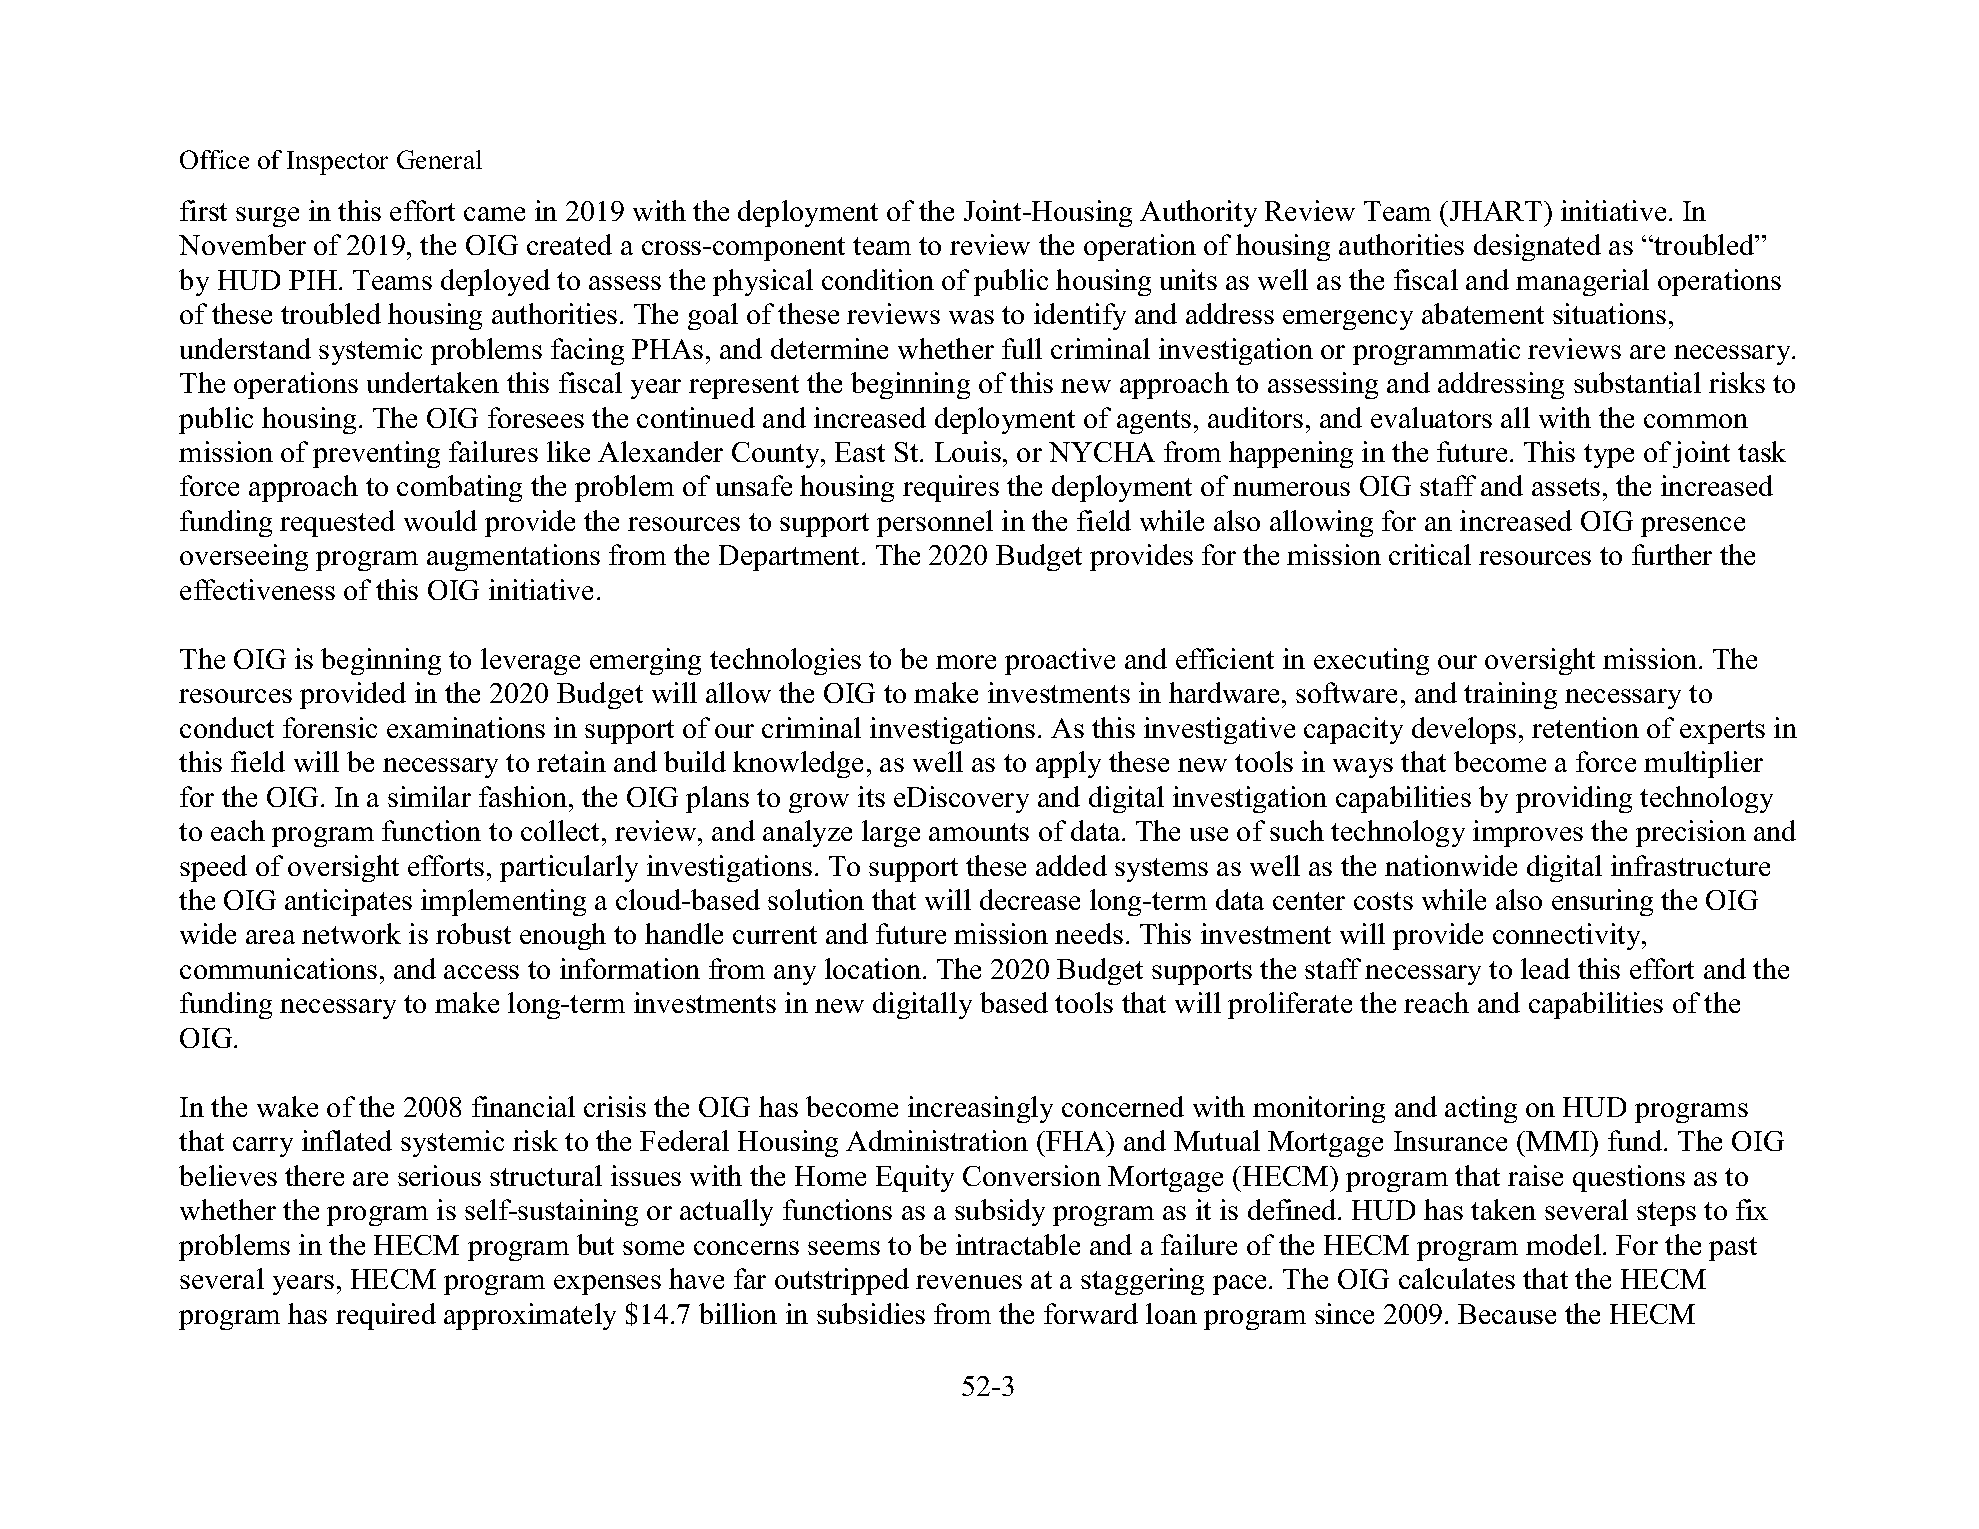 The image size is (1979, 1529). I want to click on improves, so click(1528, 833).
